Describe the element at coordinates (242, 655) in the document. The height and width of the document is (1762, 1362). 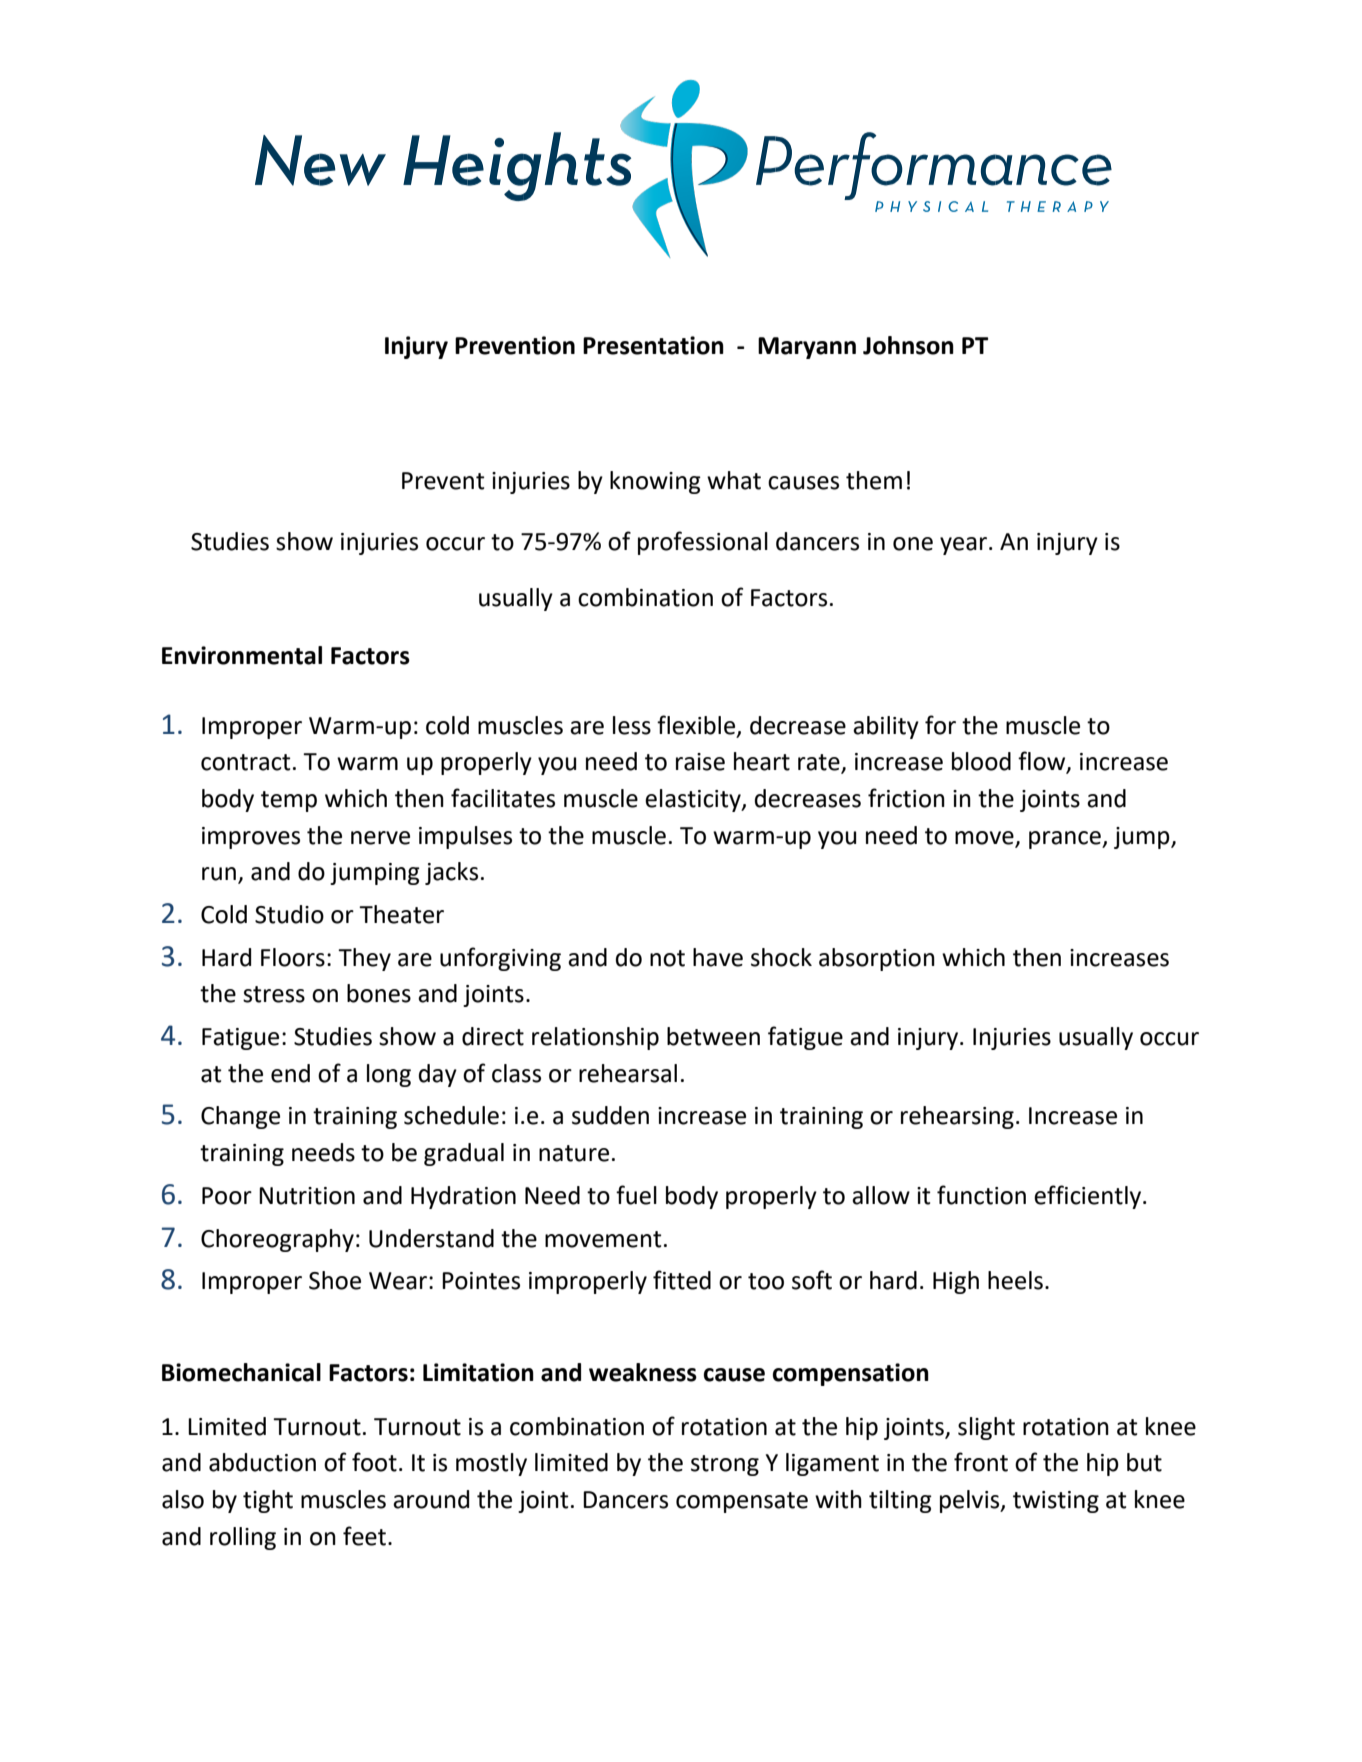
I see `Environmental` at that location.
